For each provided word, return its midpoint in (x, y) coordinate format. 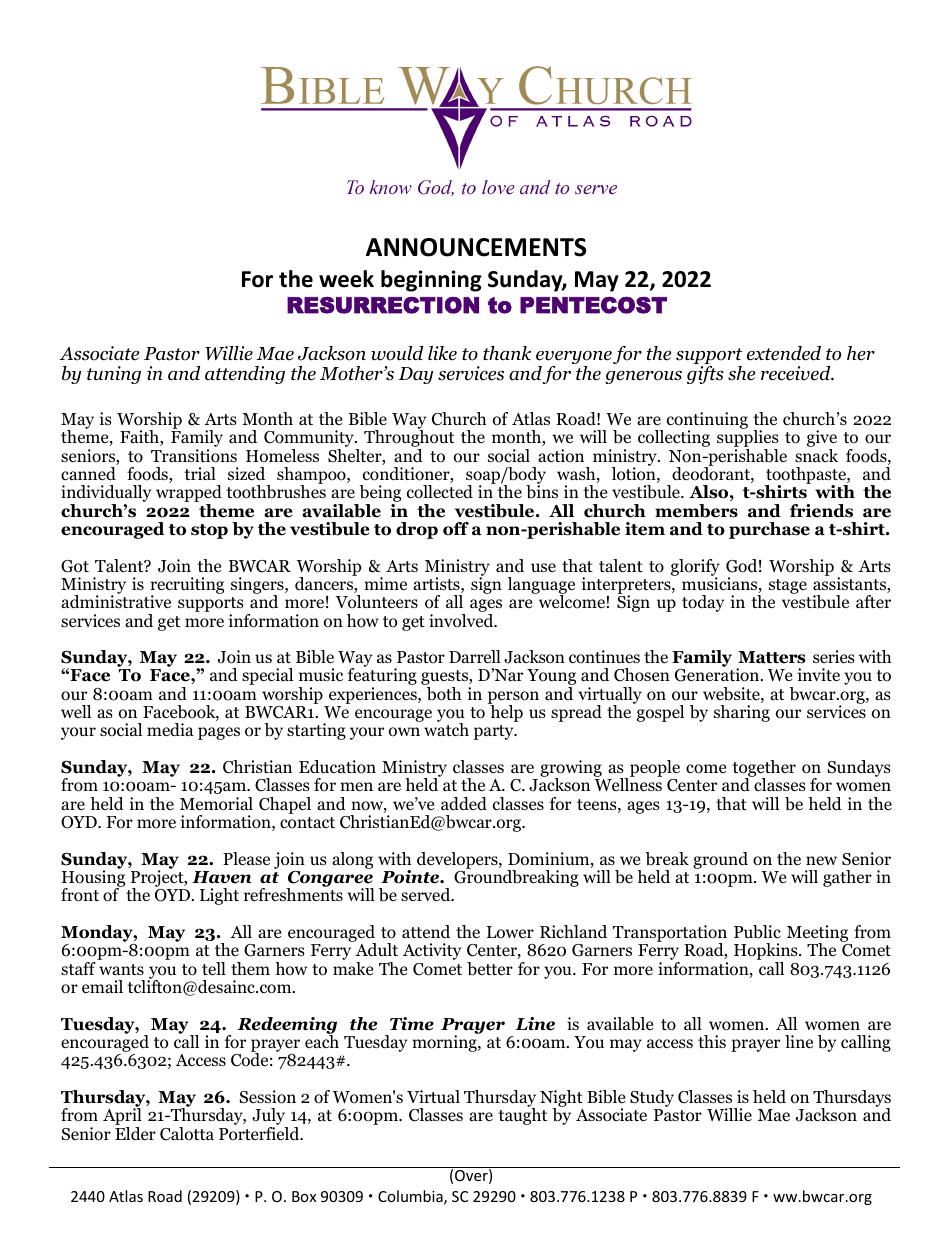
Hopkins (767, 953)
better (490, 969)
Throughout (409, 439)
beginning (431, 281)
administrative (116, 600)
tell (214, 969)
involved (462, 619)
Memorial (216, 804)
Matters (772, 657)
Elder (135, 1132)
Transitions (194, 456)
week (346, 279)
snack (816, 454)
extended (784, 353)
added (464, 804)
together (764, 770)
